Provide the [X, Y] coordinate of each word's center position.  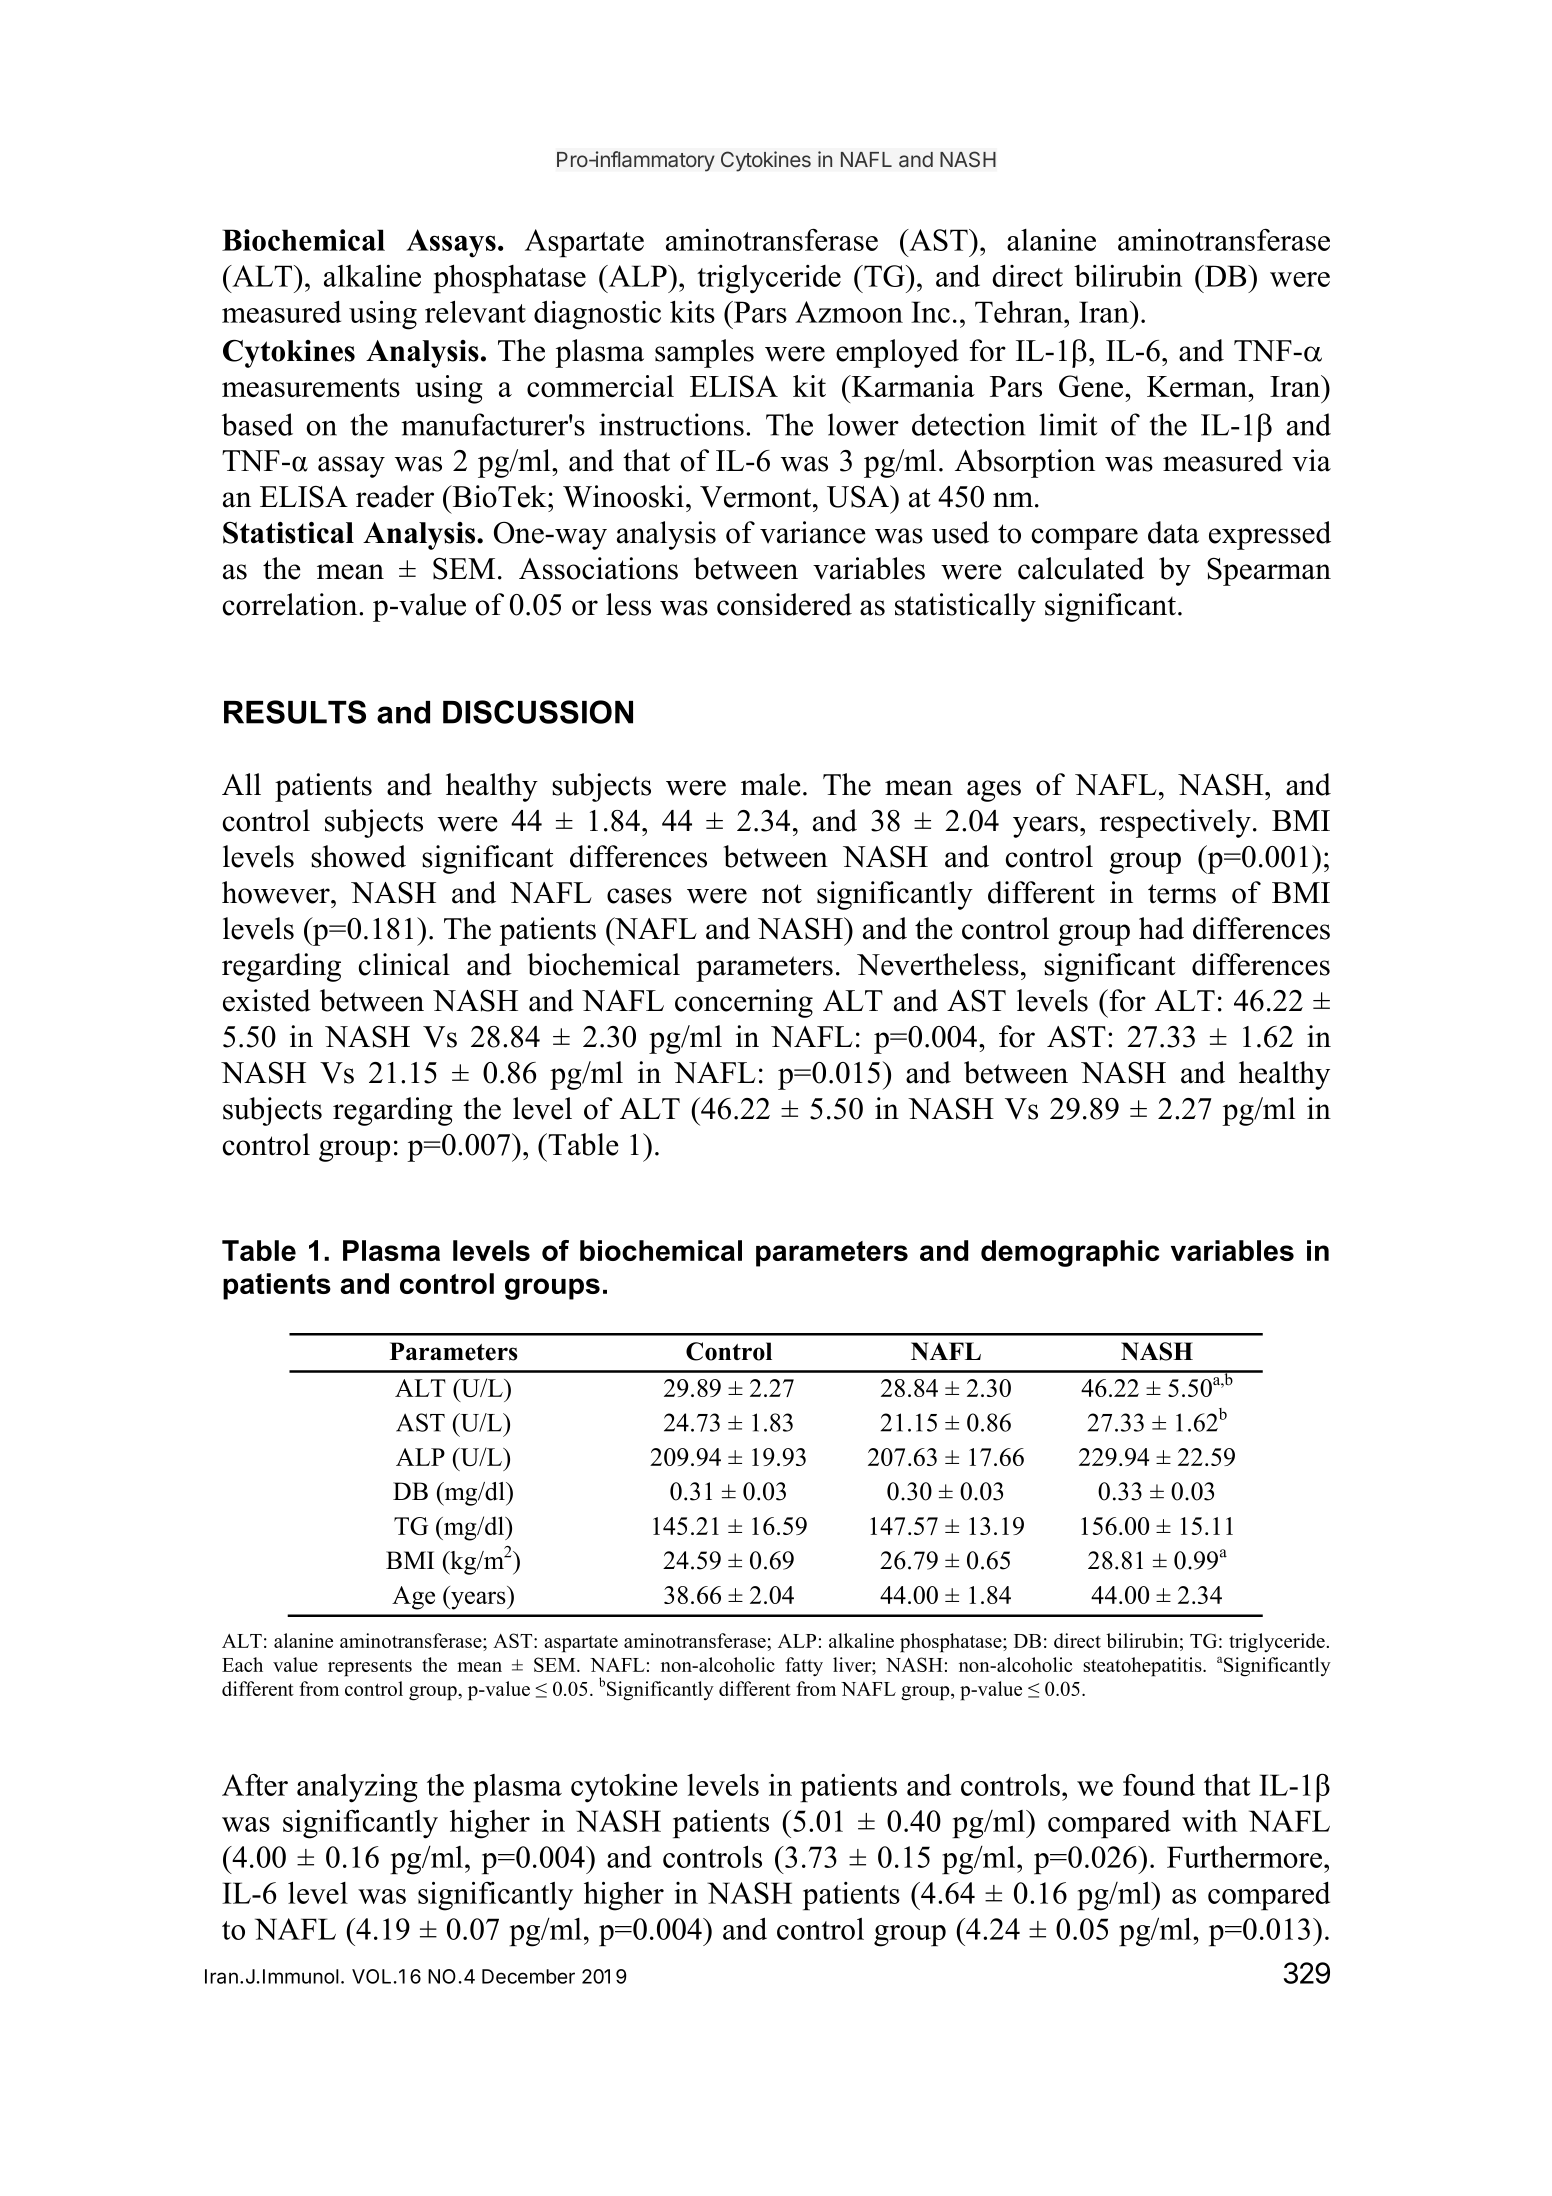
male [771, 784]
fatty [804, 1667]
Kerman [1198, 386]
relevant [475, 311]
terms [1182, 894]
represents [370, 1668]
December [528, 1976]
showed [358, 856]
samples [704, 353]
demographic [1070, 1253]
